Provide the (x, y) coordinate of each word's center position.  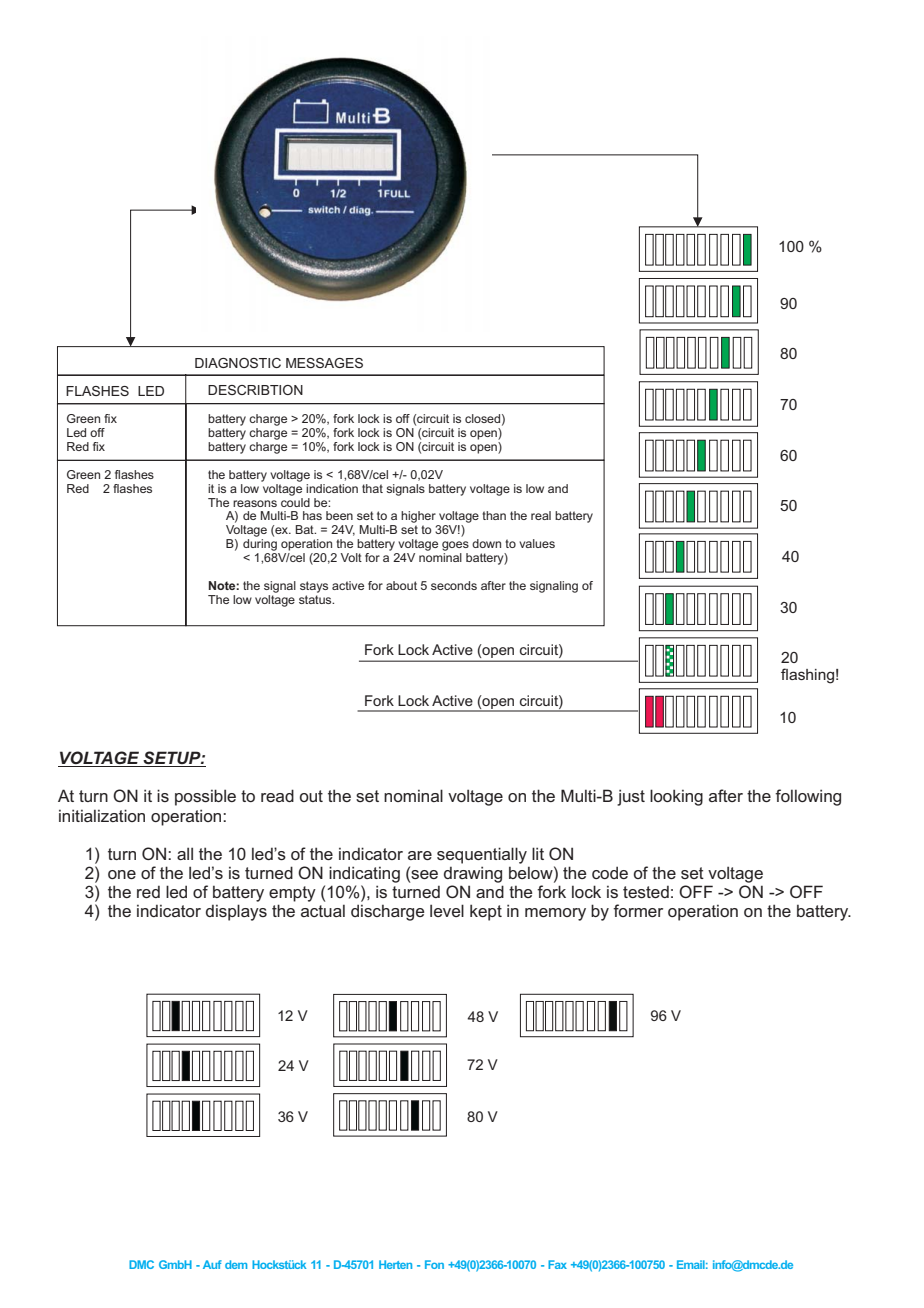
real (541, 515)
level (447, 910)
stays (314, 587)
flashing (807, 676)
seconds (454, 585)
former (638, 910)
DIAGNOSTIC (238, 363)
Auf (212, 1264)
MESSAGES (324, 363)
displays (236, 912)
